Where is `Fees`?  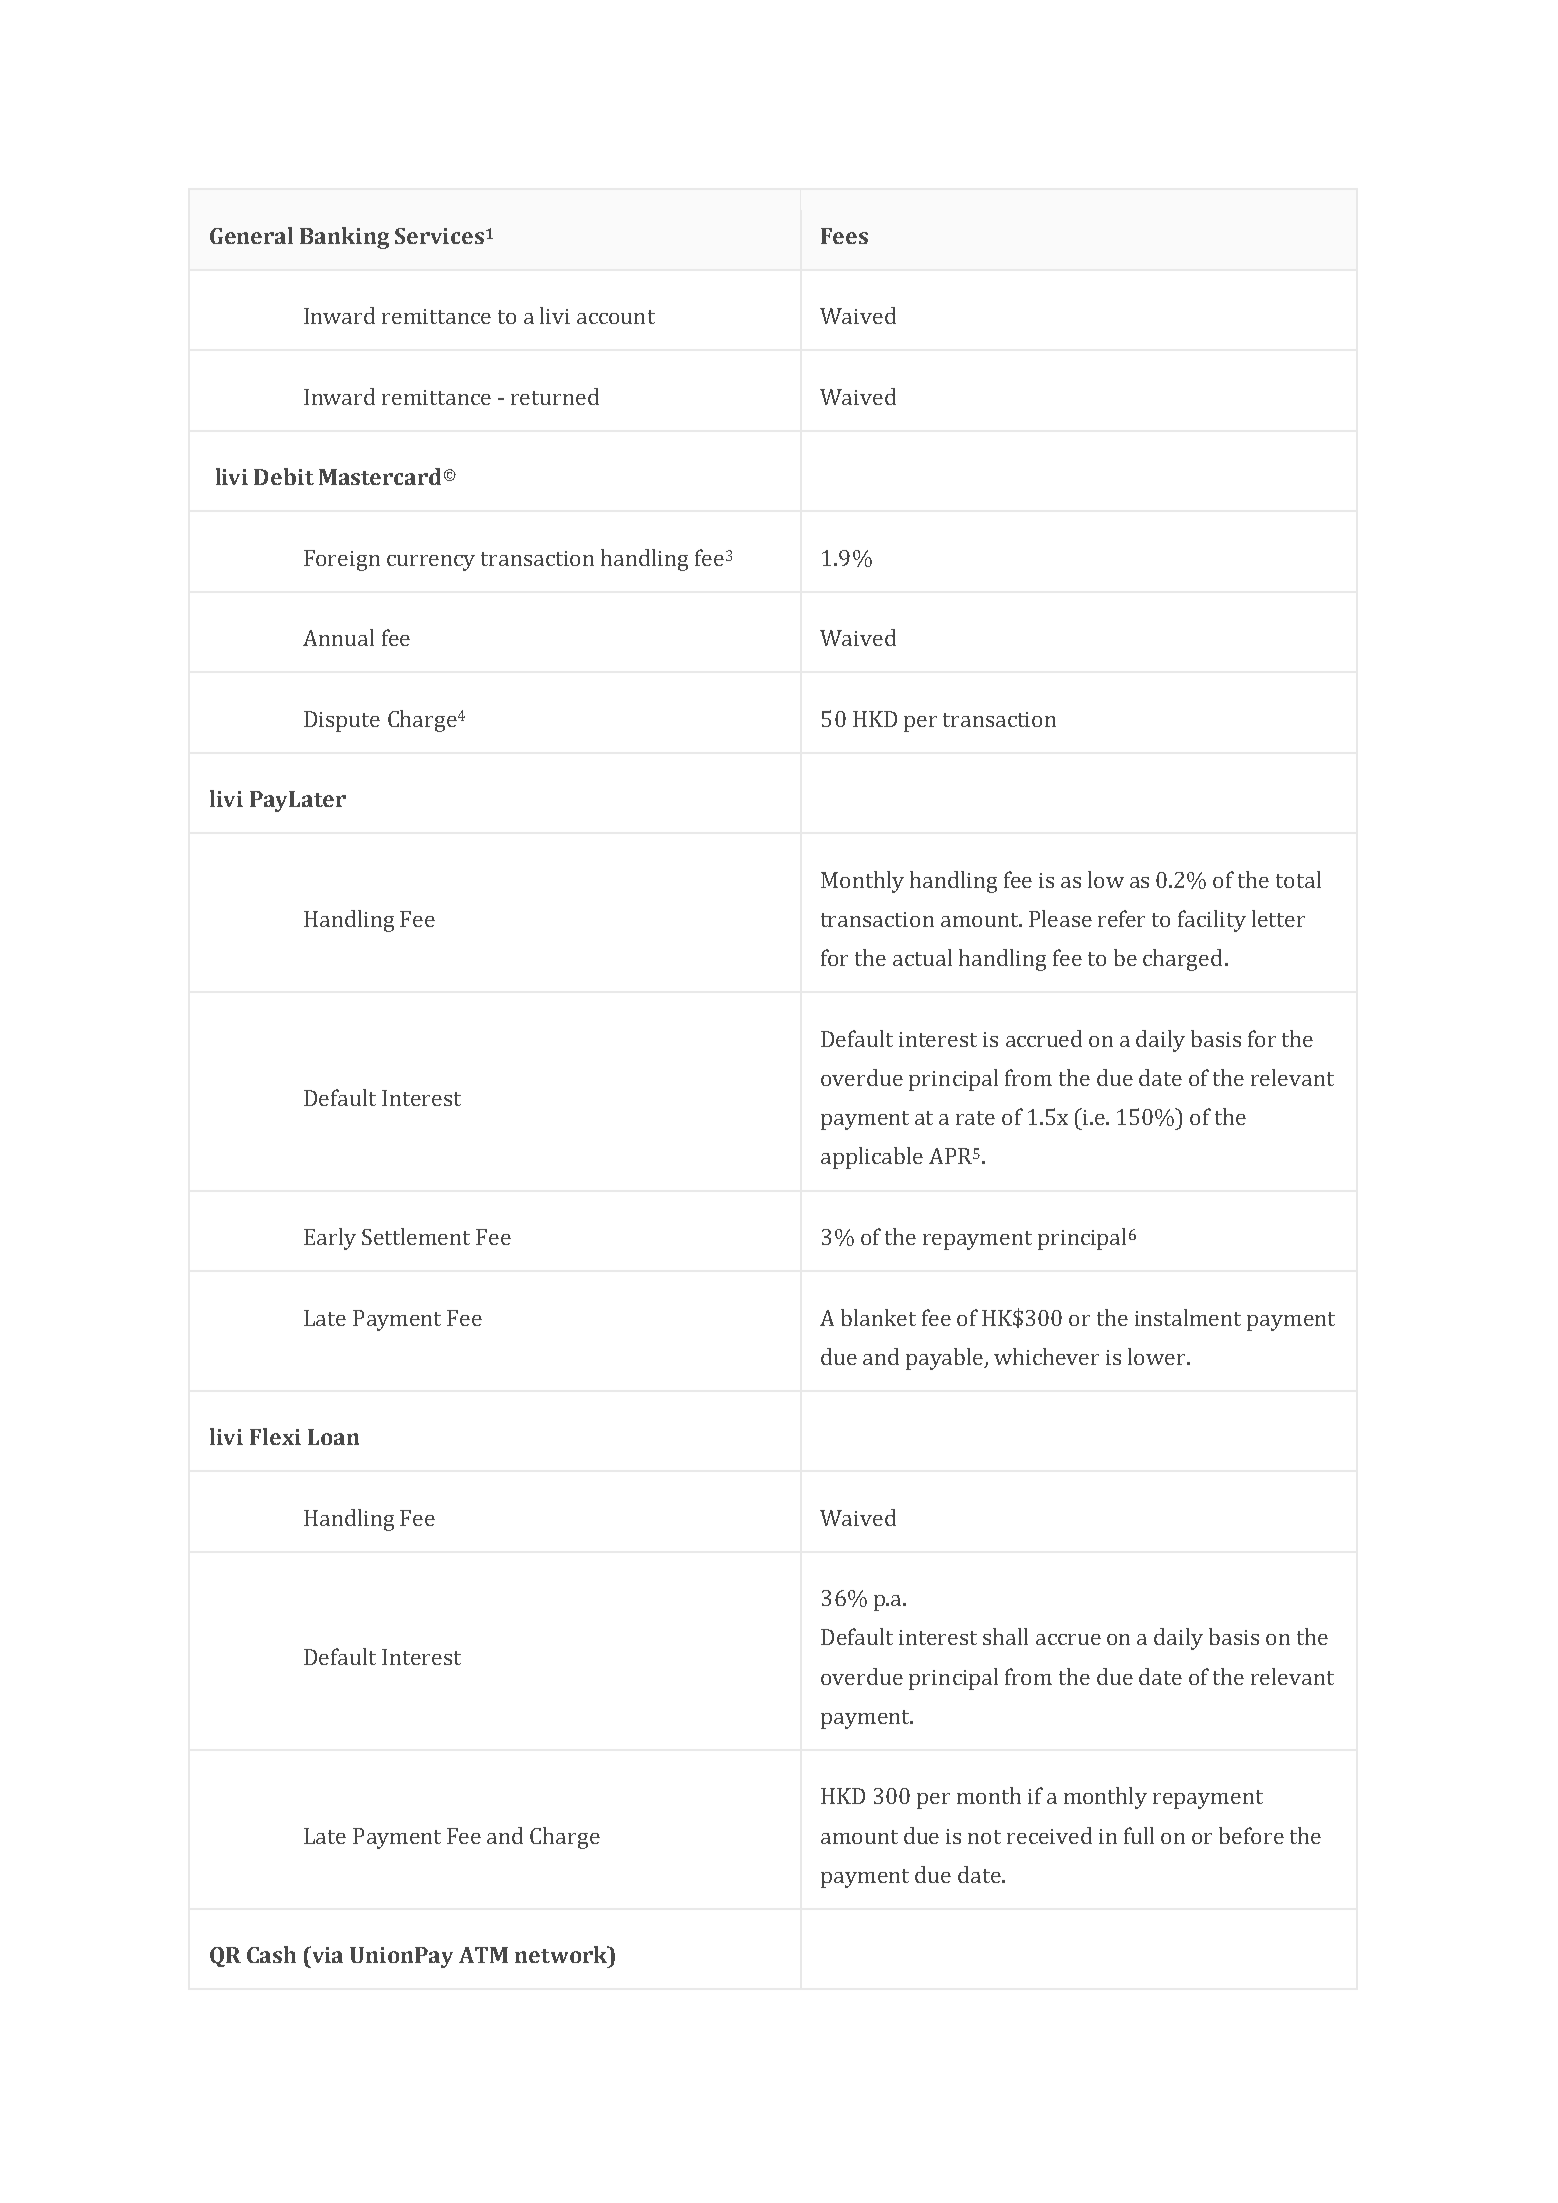 Fees is located at coordinates (844, 236).
